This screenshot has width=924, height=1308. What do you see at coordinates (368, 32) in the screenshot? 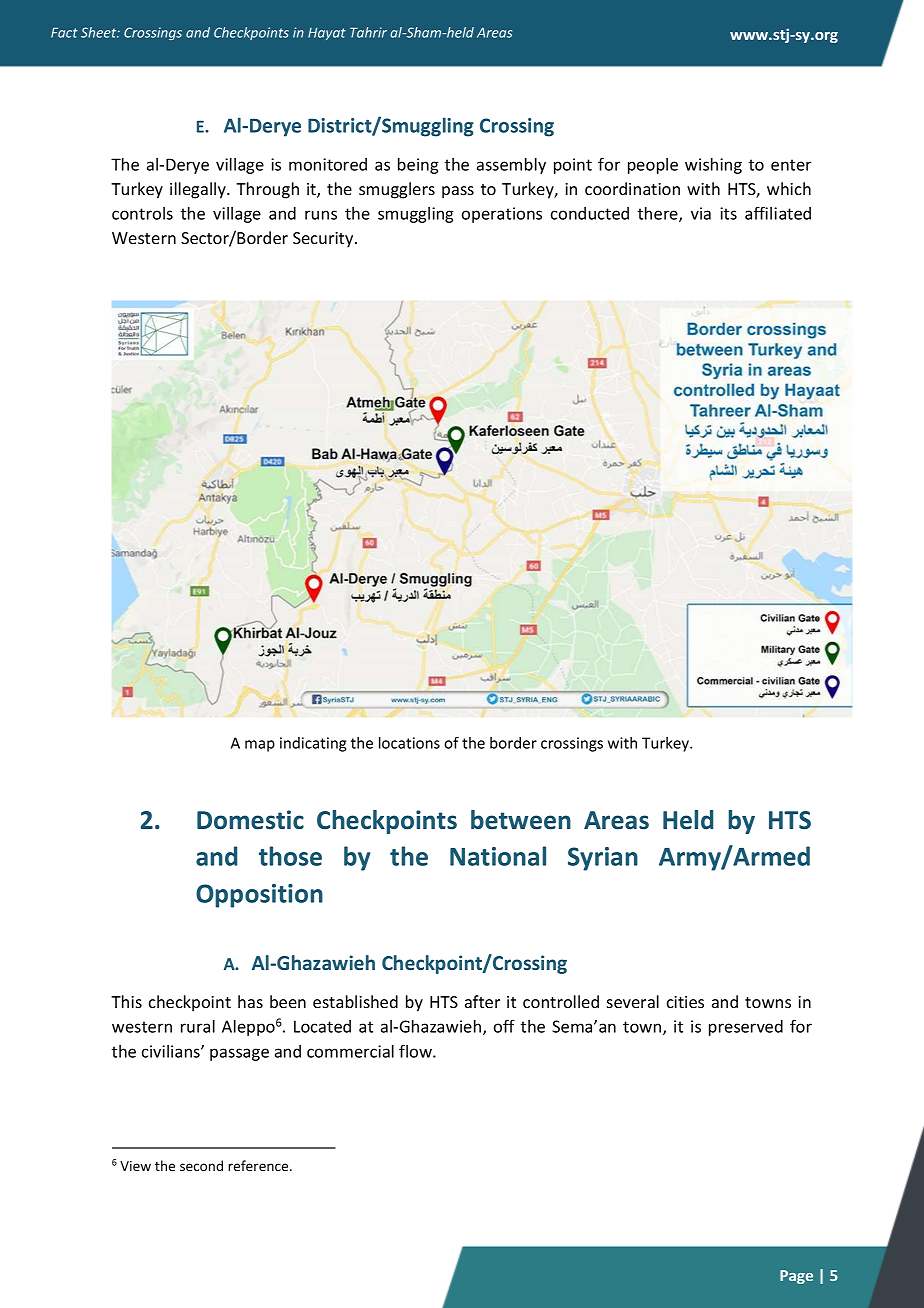
I see `Tahrir` at bounding box center [368, 32].
